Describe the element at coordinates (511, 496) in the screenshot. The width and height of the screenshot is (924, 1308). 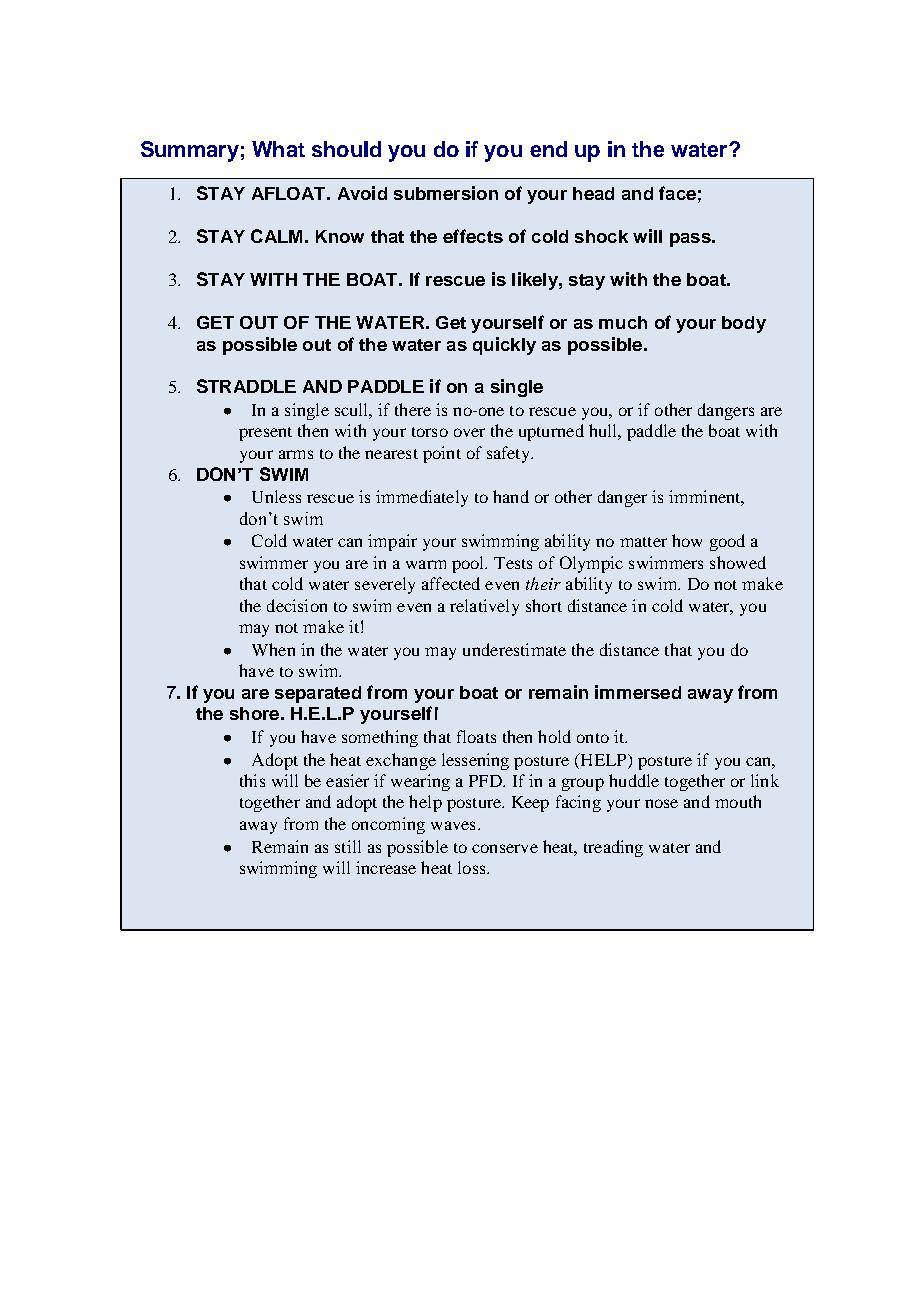
I see `hand` at that location.
